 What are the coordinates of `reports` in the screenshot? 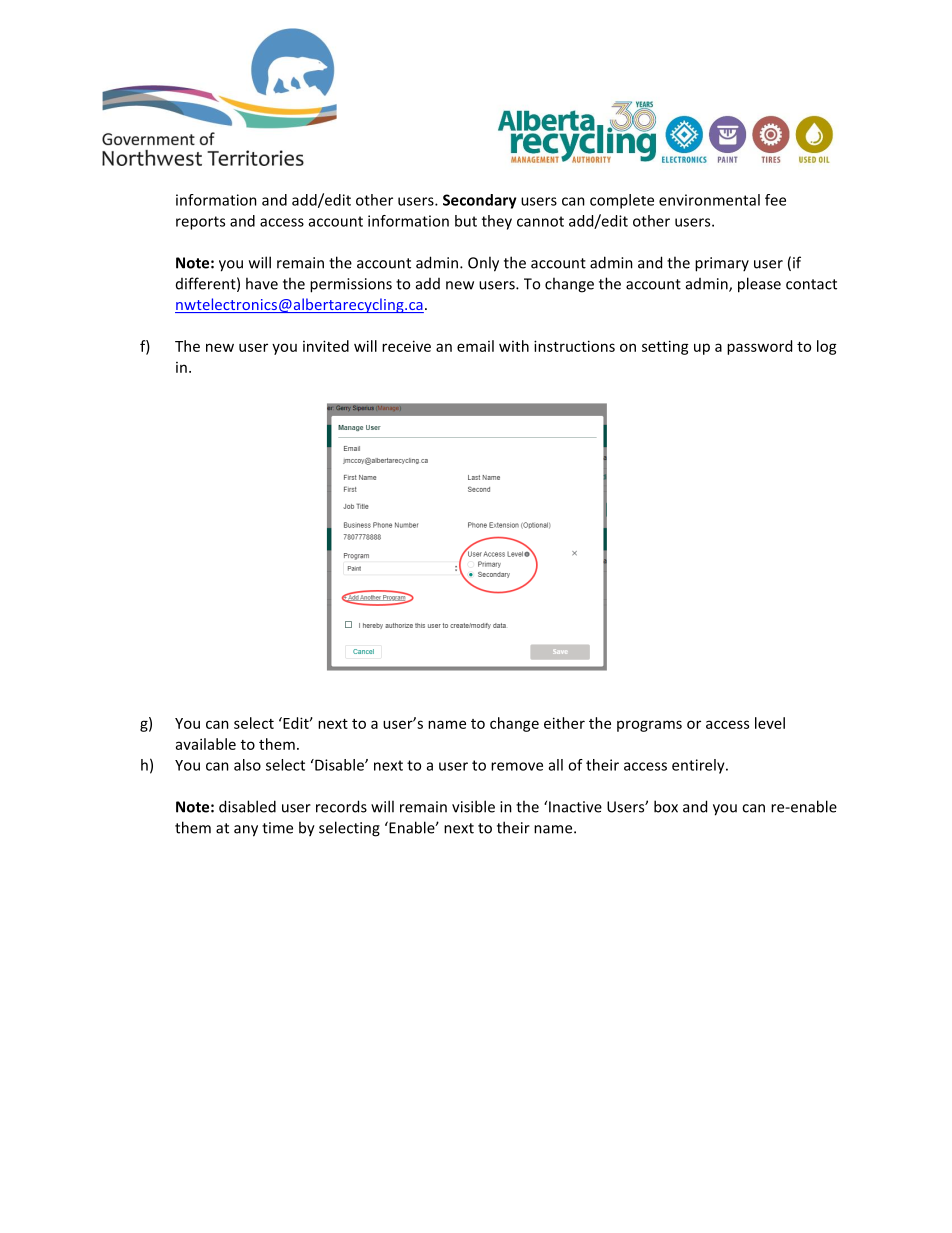 It's located at (200, 223).
